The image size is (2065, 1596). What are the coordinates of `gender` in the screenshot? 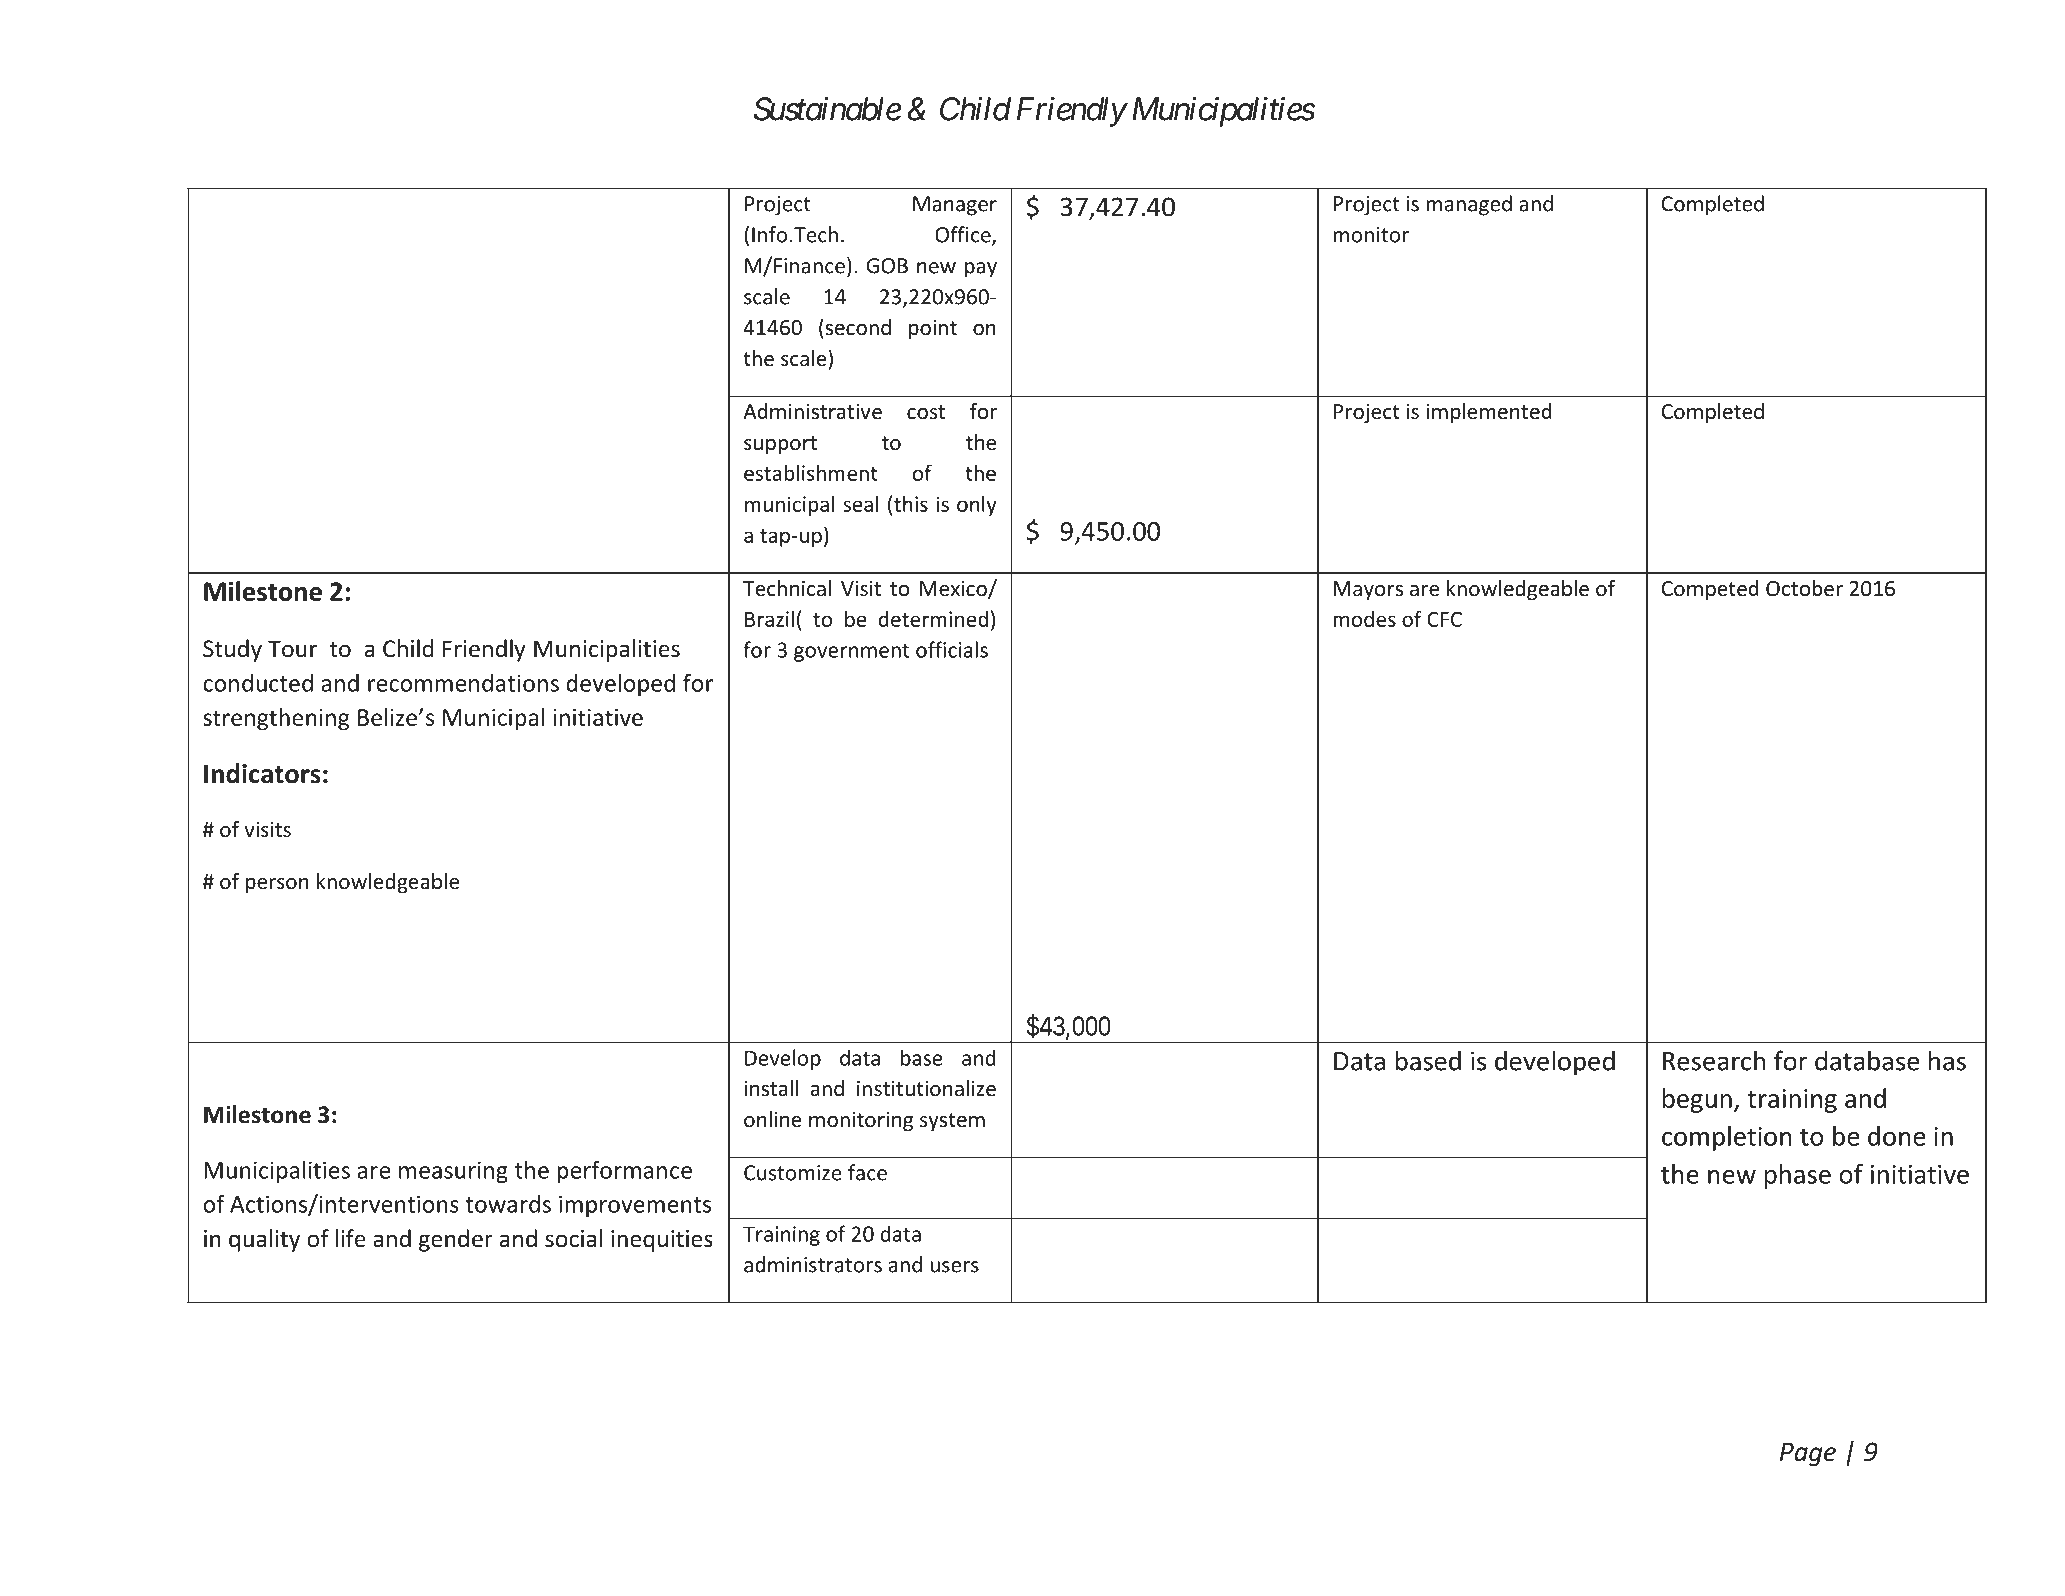 It's located at (456, 1240).
